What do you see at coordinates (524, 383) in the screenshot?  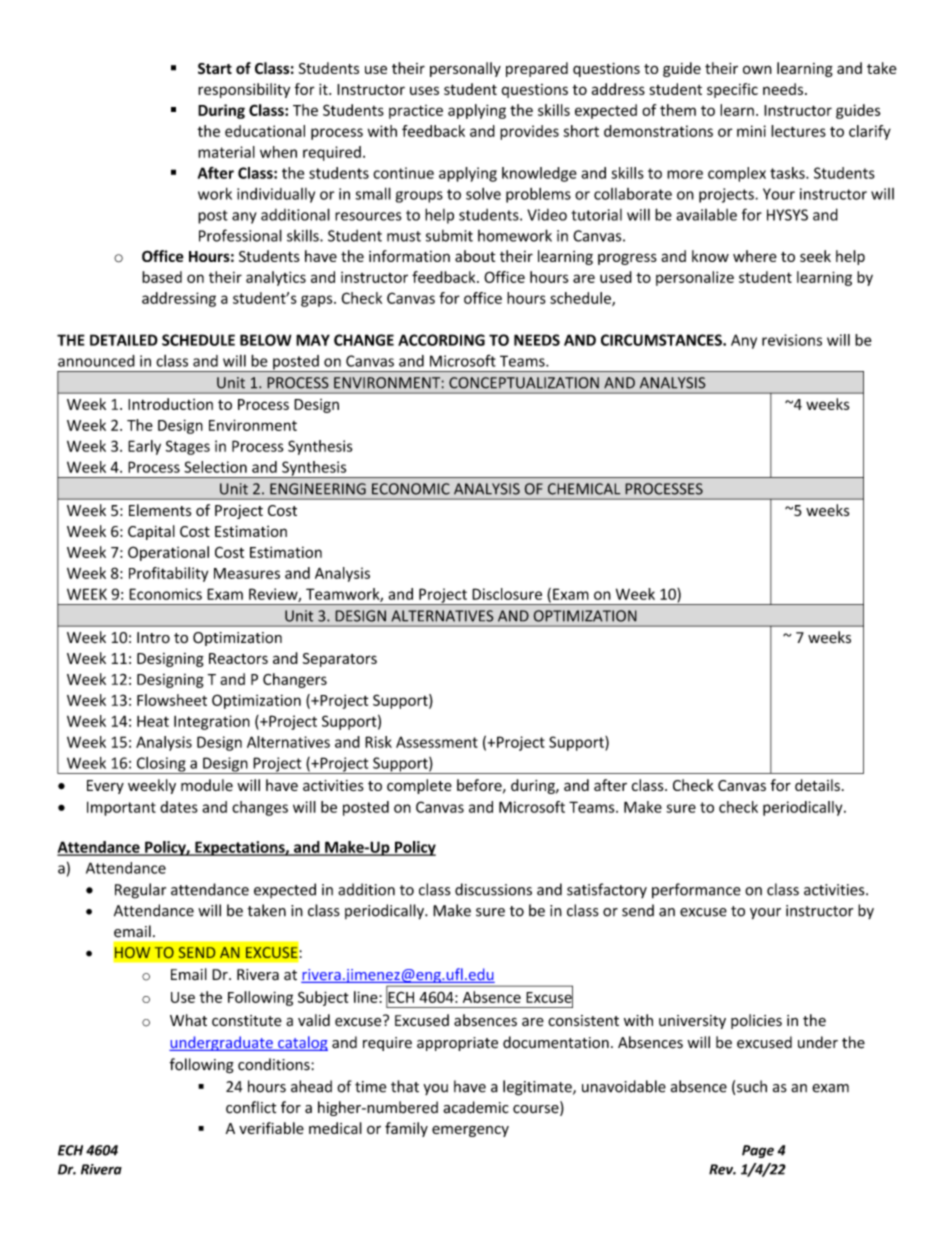 I see `CONCEPTUALIZATION` at bounding box center [524, 383].
